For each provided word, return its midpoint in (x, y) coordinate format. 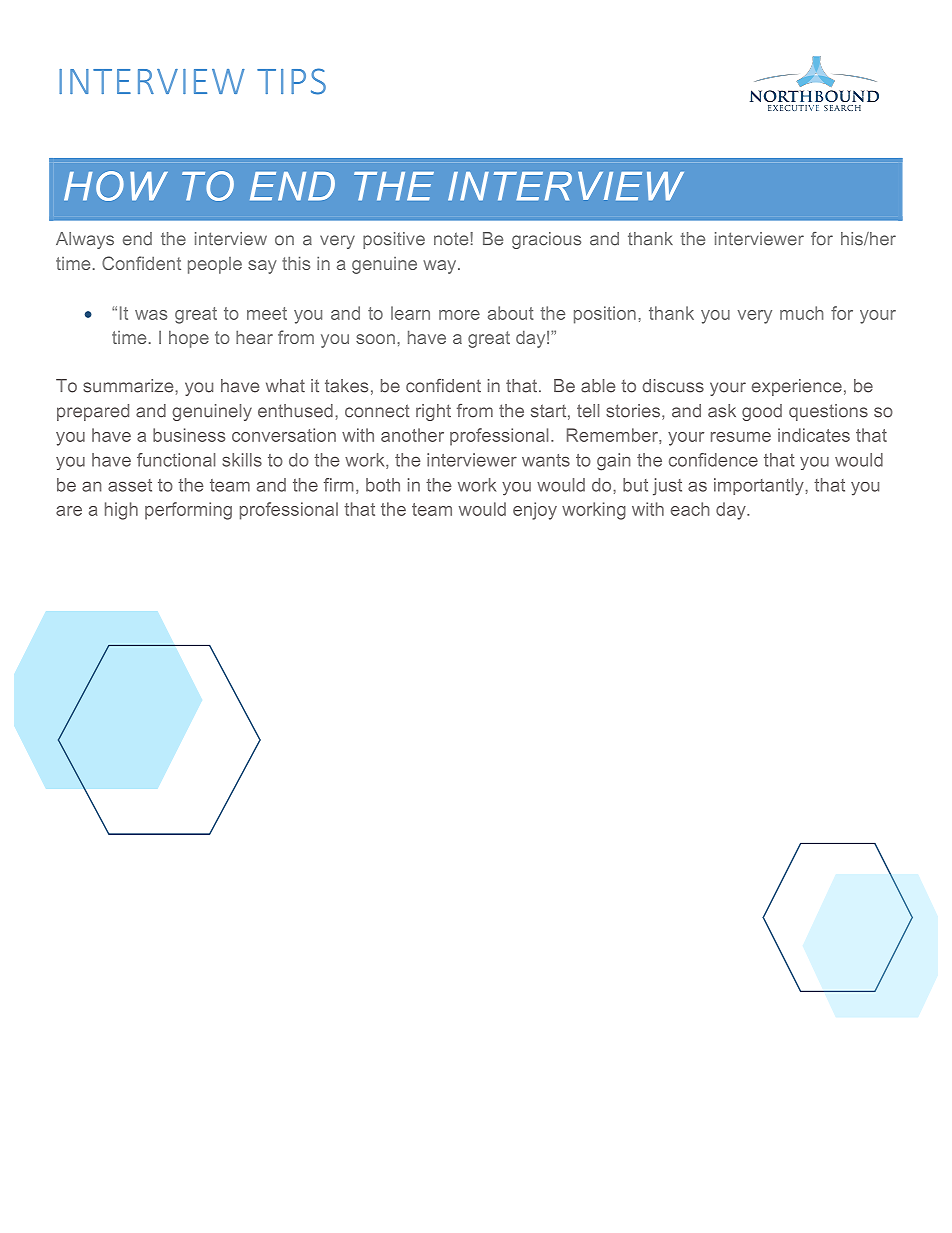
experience (797, 387)
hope (189, 339)
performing (188, 511)
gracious (546, 240)
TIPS (291, 81)
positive (394, 240)
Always (85, 240)
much (801, 313)
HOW (116, 186)
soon (375, 339)
